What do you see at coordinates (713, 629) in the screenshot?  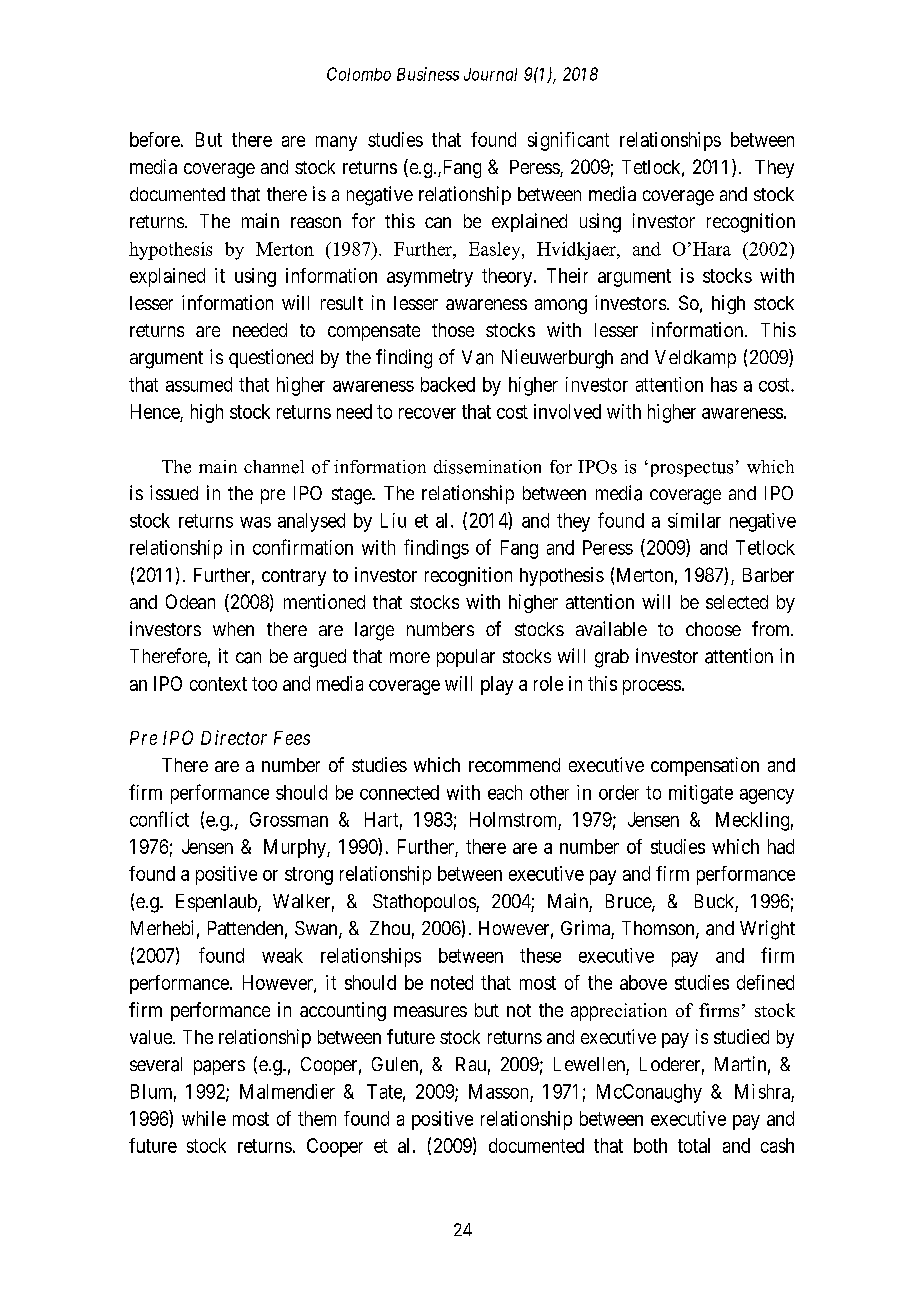 I see `choose` at bounding box center [713, 629].
